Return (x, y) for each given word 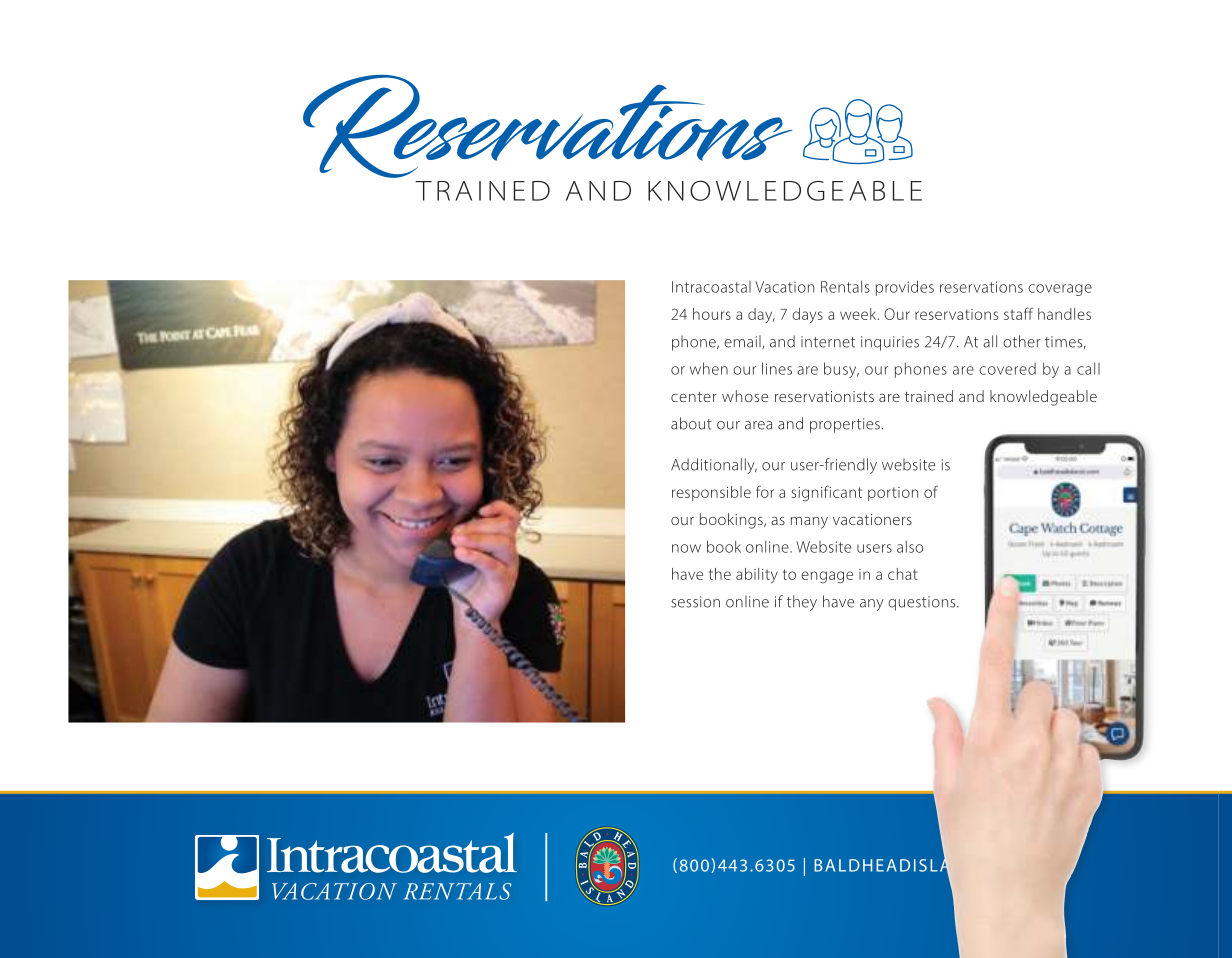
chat (903, 574)
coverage (1060, 290)
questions (923, 603)
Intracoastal (711, 287)
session (695, 602)
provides (905, 288)
